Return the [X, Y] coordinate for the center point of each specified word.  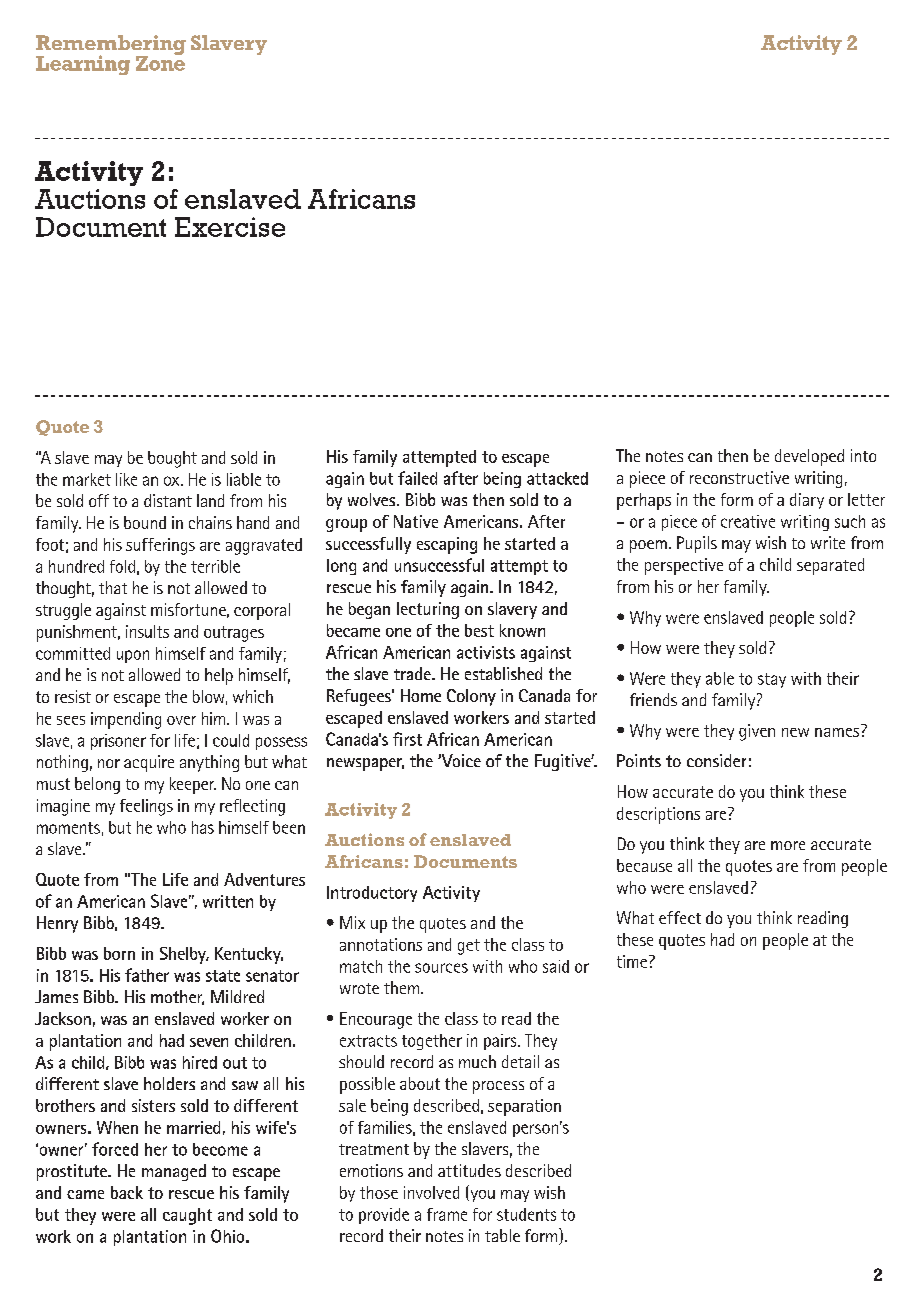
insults [147, 631]
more [788, 845]
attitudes [469, 1170]
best [479, 630]
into [863, 455]
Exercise [230, 227]
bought [172, 459]
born [119, 953]
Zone [160, 62]
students [526, 1214]
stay [772, 680]
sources [441, 968]
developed [809, 457]
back [127, 1192]
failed [417, 478]
